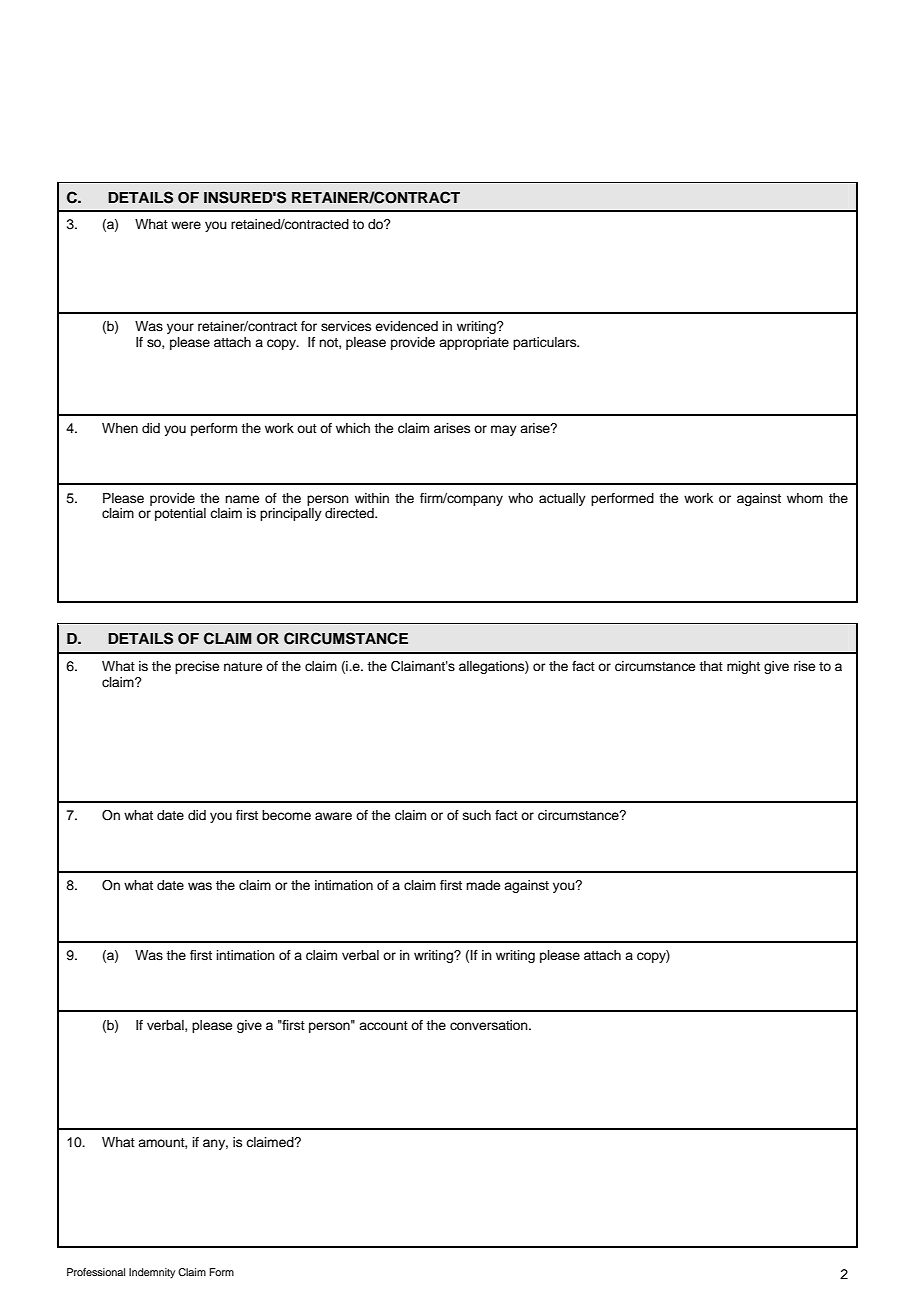 The width and height of the screenshot is (914, 1316). What do you see at coordinates (197, 667) in the screenshot?
I see `precise` at bounding box center [197, 667].
